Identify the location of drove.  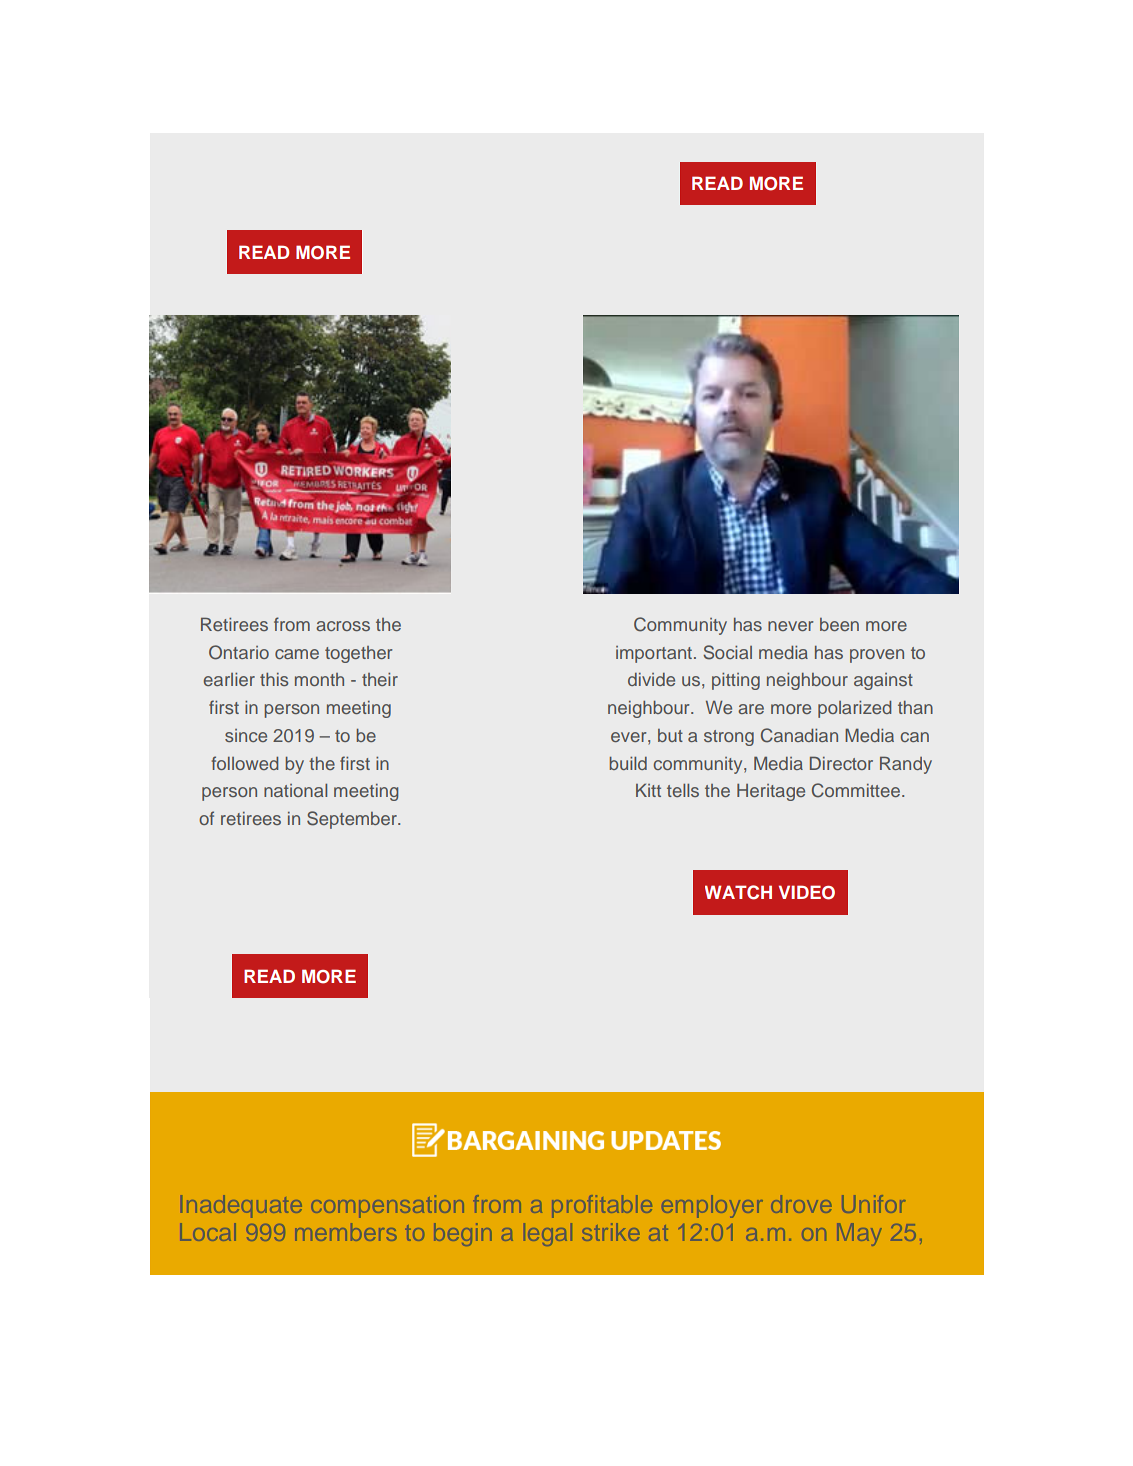
(801, 1204).
